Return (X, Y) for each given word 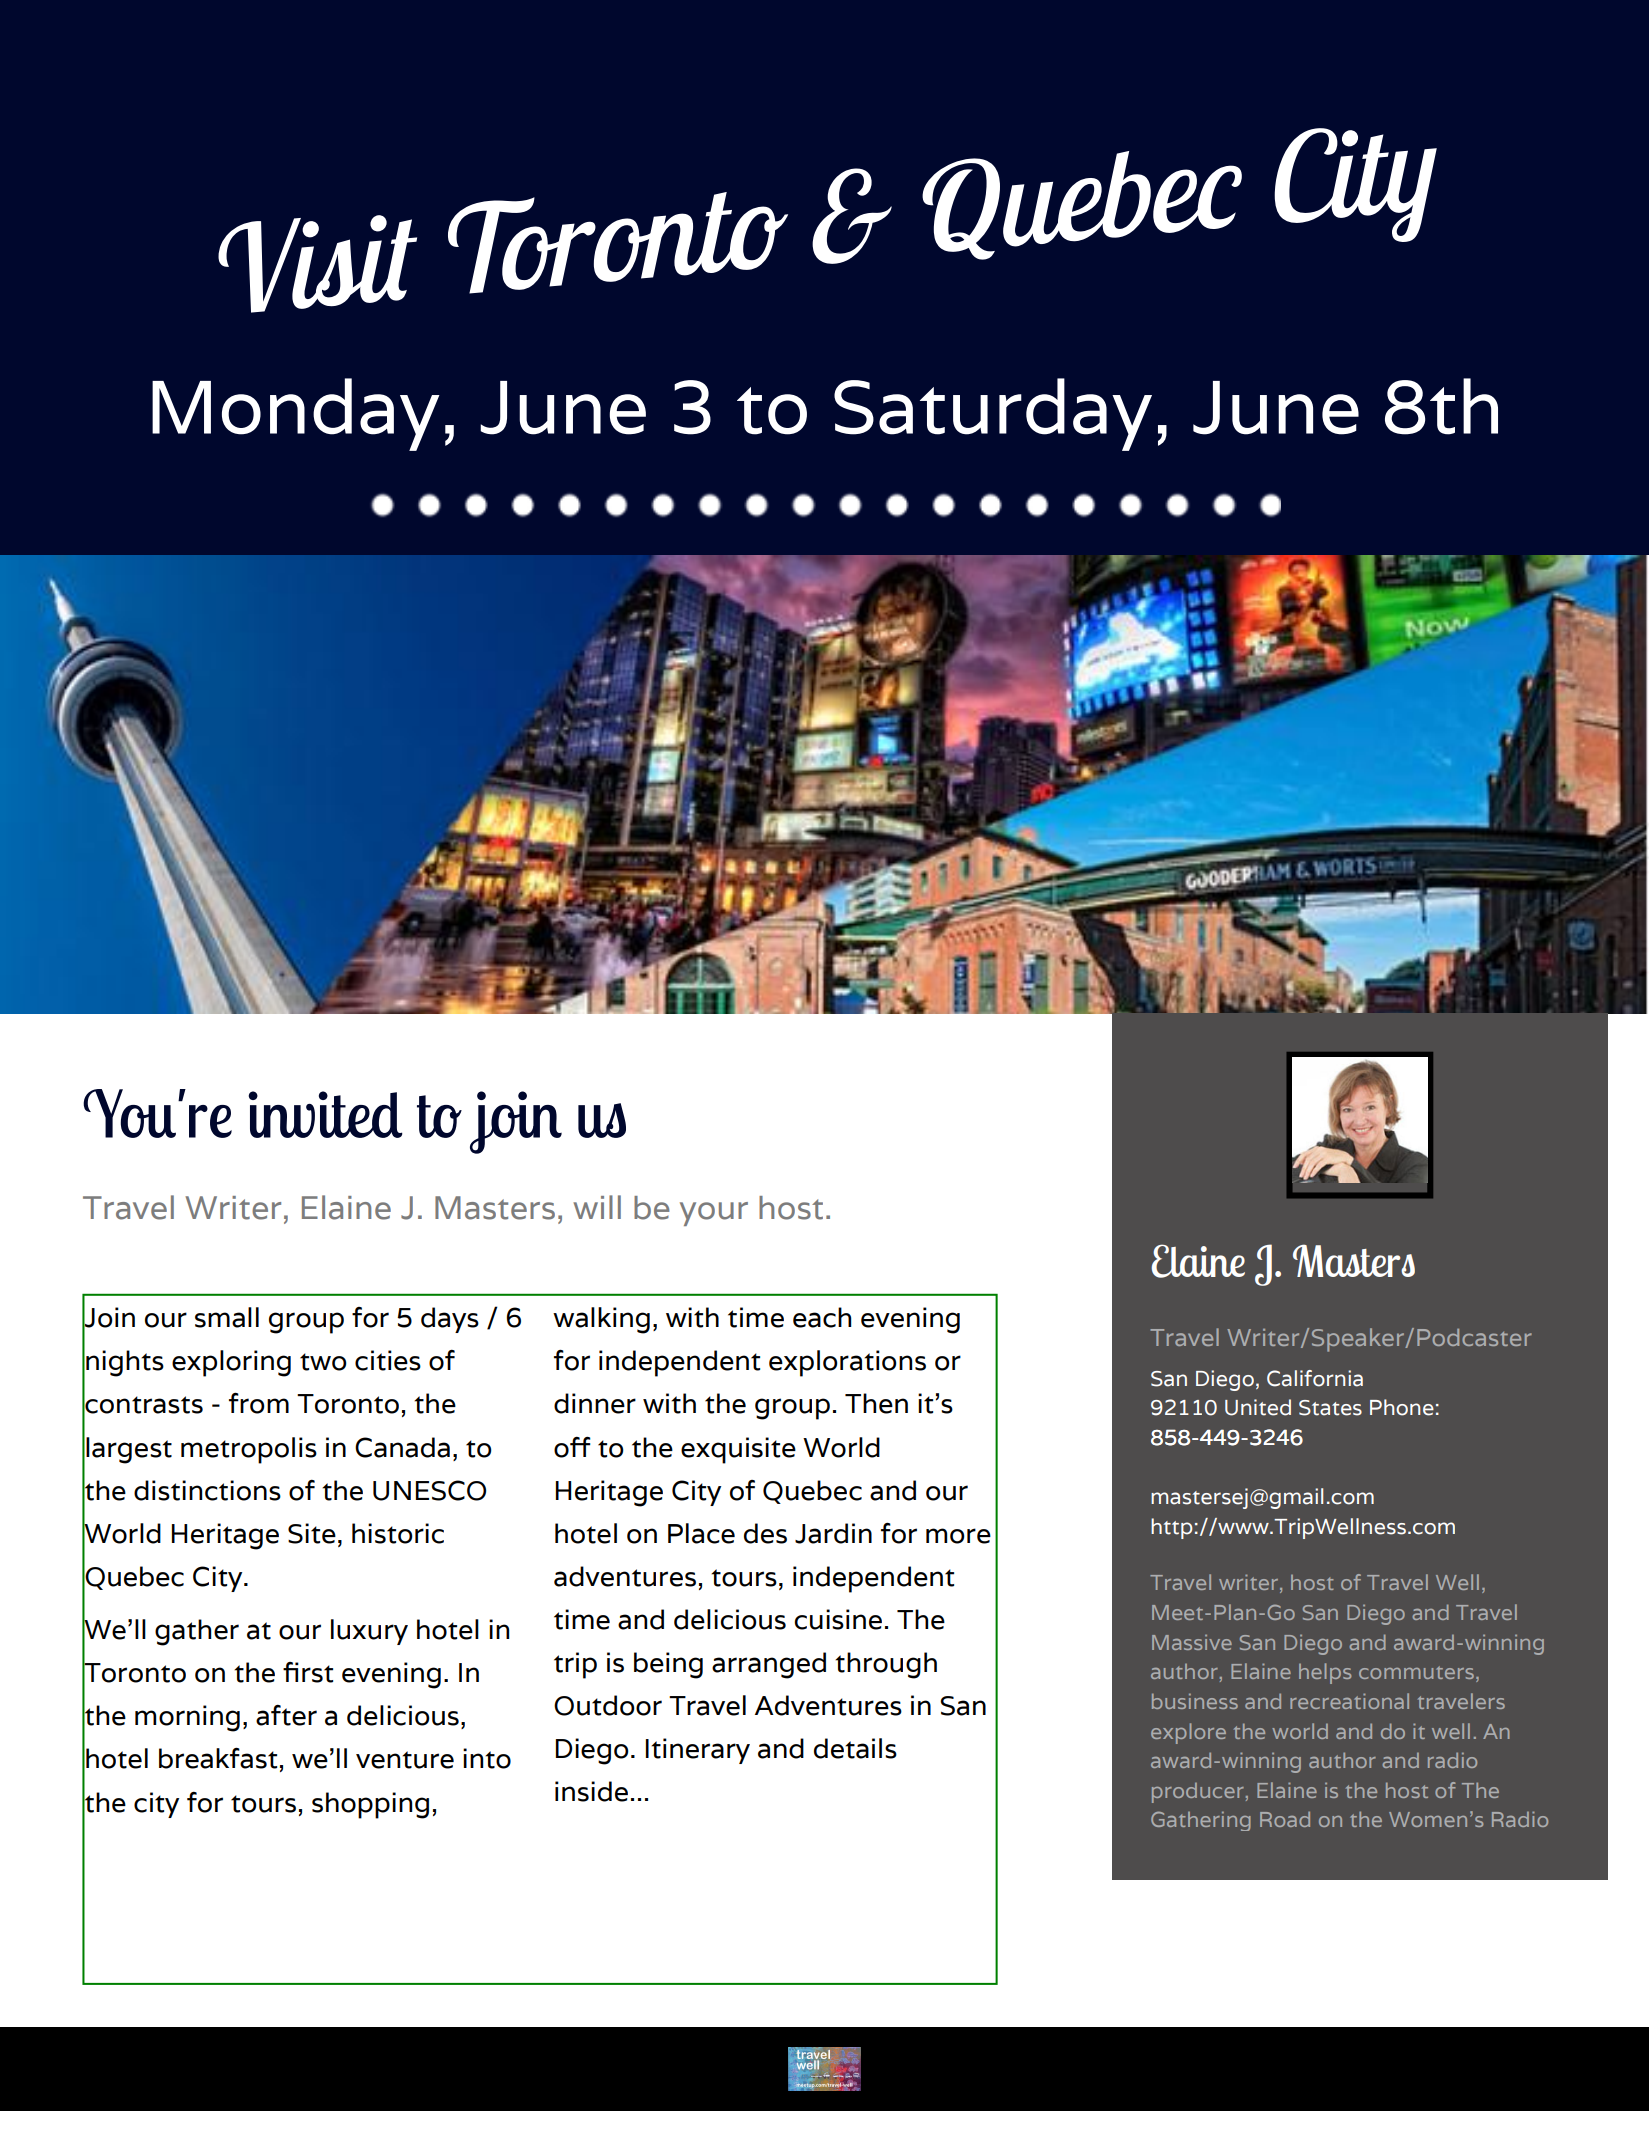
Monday (296, 414)
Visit (317, 264)
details (855, 1748)
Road (1285, 1819)
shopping (370, 1805)
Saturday (993, 414)
